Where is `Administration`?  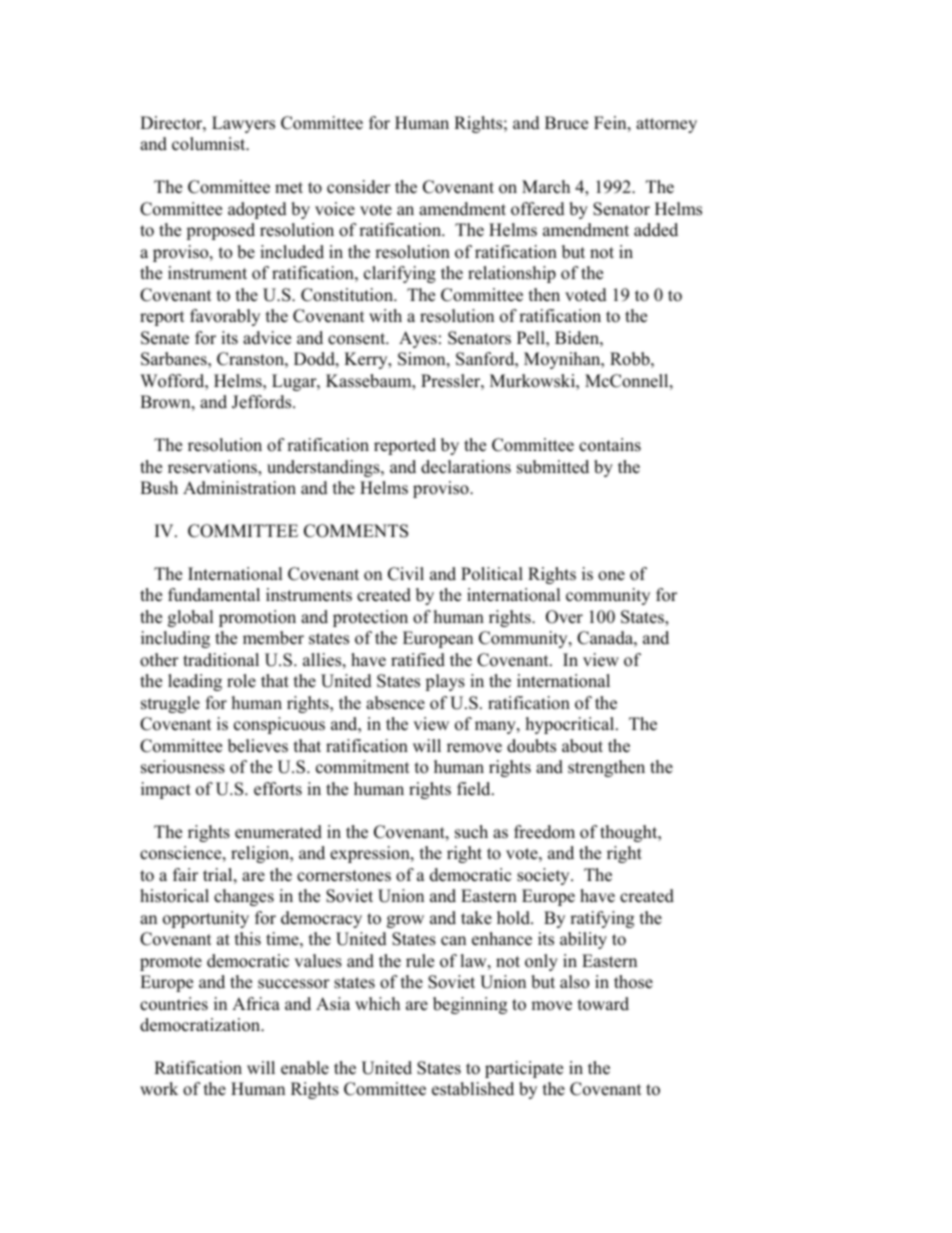
Administration is located at coordinates (239, 488).
